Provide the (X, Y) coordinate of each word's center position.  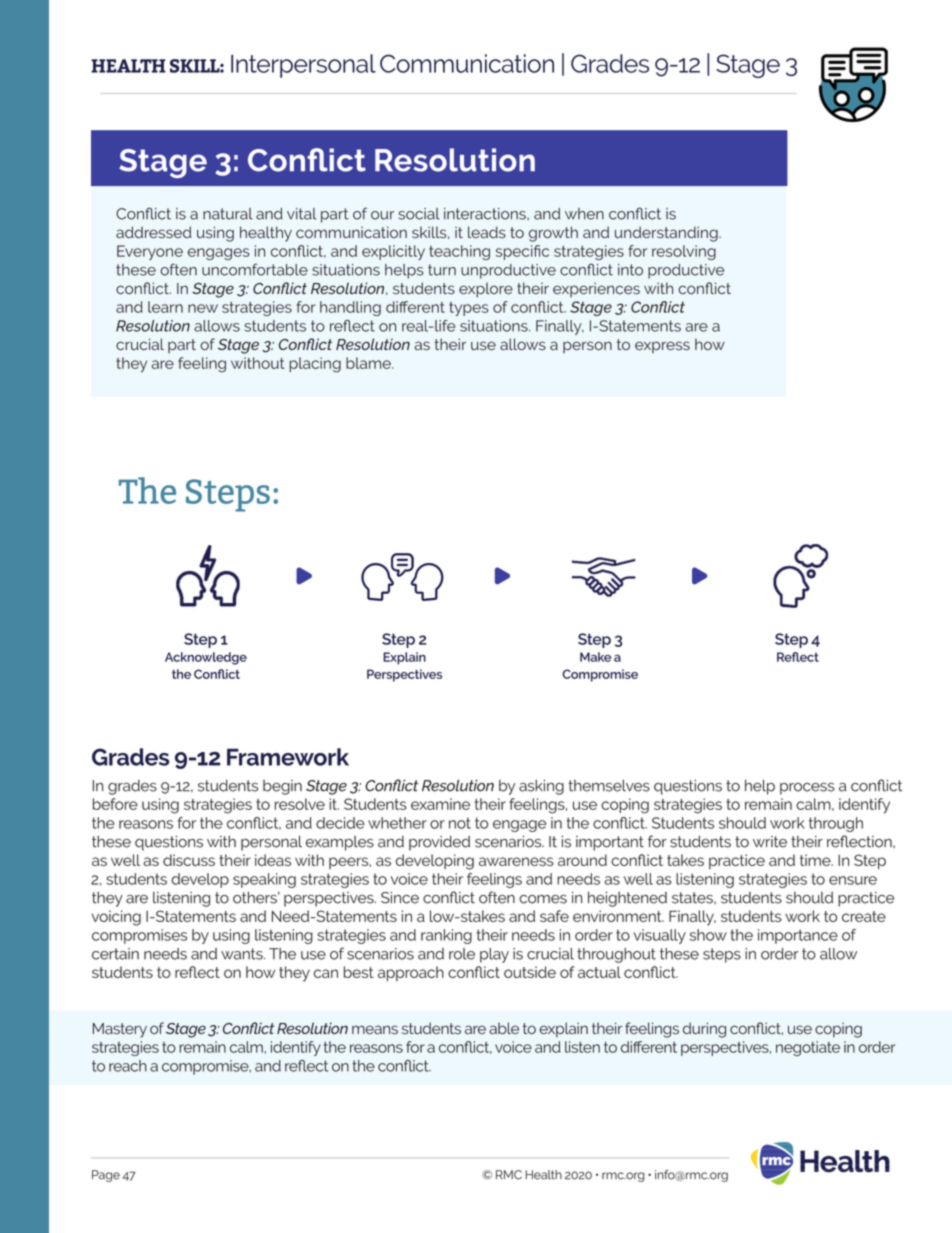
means (375, 1030)
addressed (153, 232)
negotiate (808, 1048)
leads (487, 232)
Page (106, 1176)
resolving (684, 252)
